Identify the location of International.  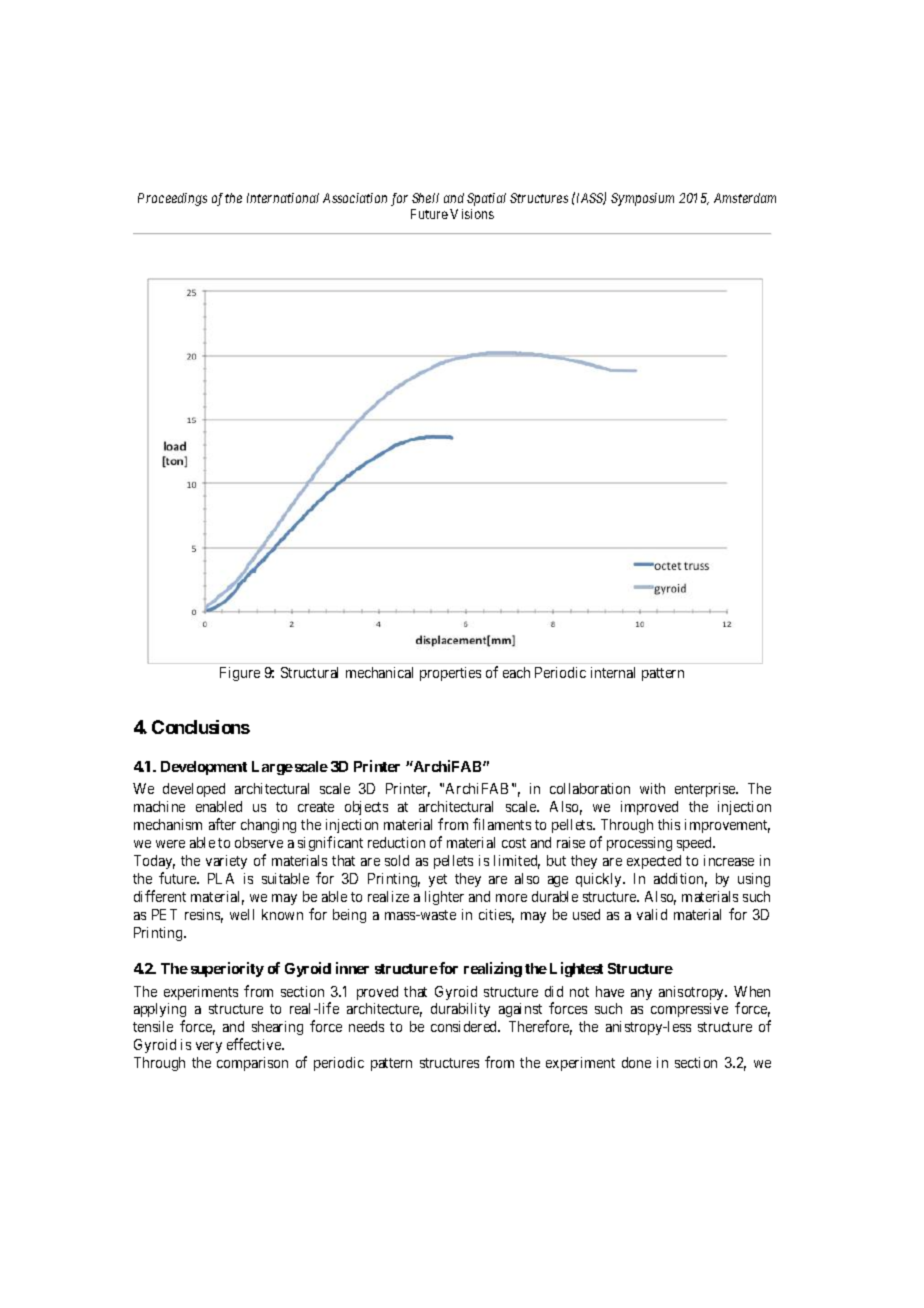
(283, 198).
